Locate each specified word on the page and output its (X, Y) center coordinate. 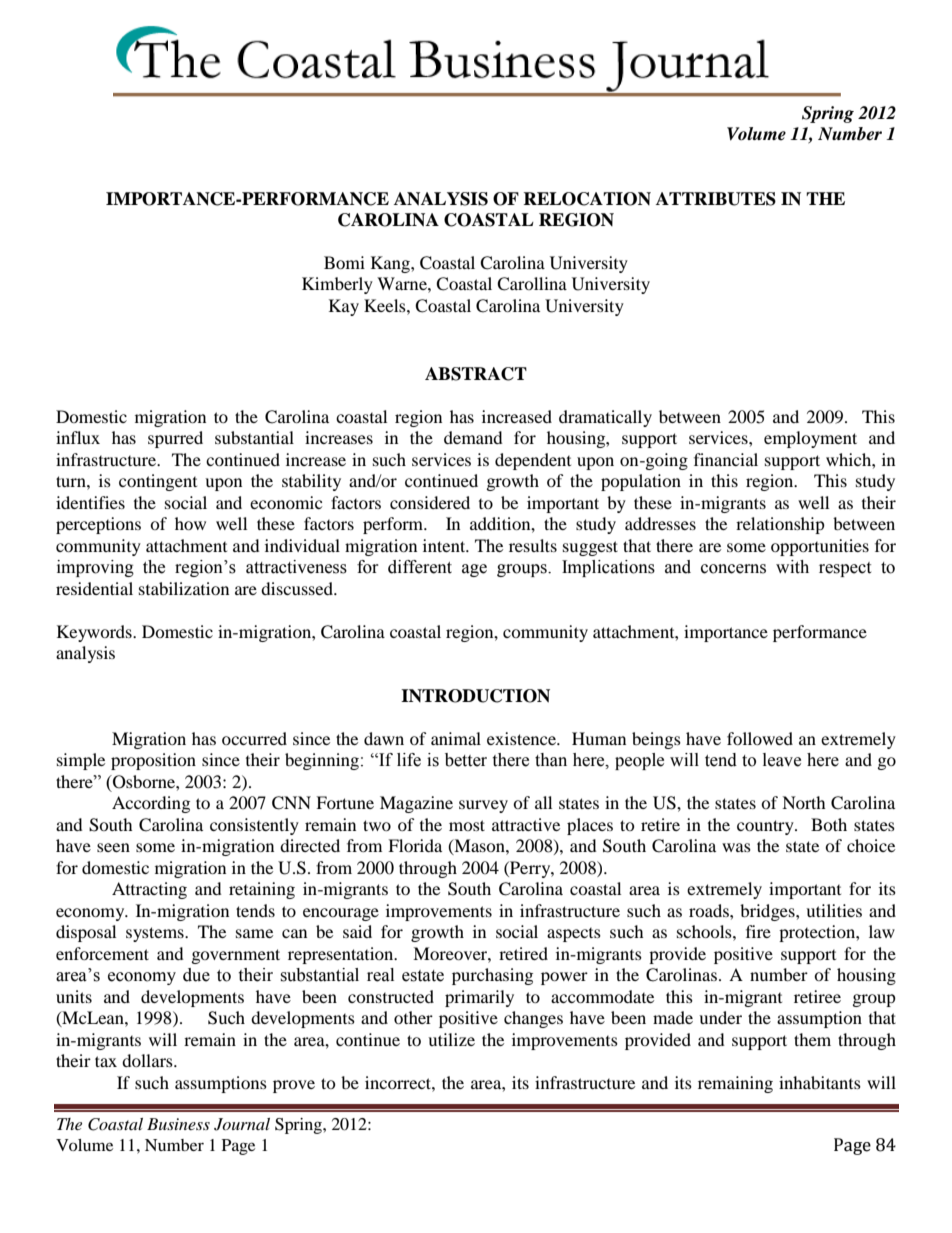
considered (430, 502)
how (190, 523)
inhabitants (820, 1082)
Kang (391, 264)
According (151, 804)
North (804, 802)
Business (178, 1124)
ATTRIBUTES (716, 199)
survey (483, 806)
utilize (451, 1039)
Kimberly (337, 285)
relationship (780, 525)
